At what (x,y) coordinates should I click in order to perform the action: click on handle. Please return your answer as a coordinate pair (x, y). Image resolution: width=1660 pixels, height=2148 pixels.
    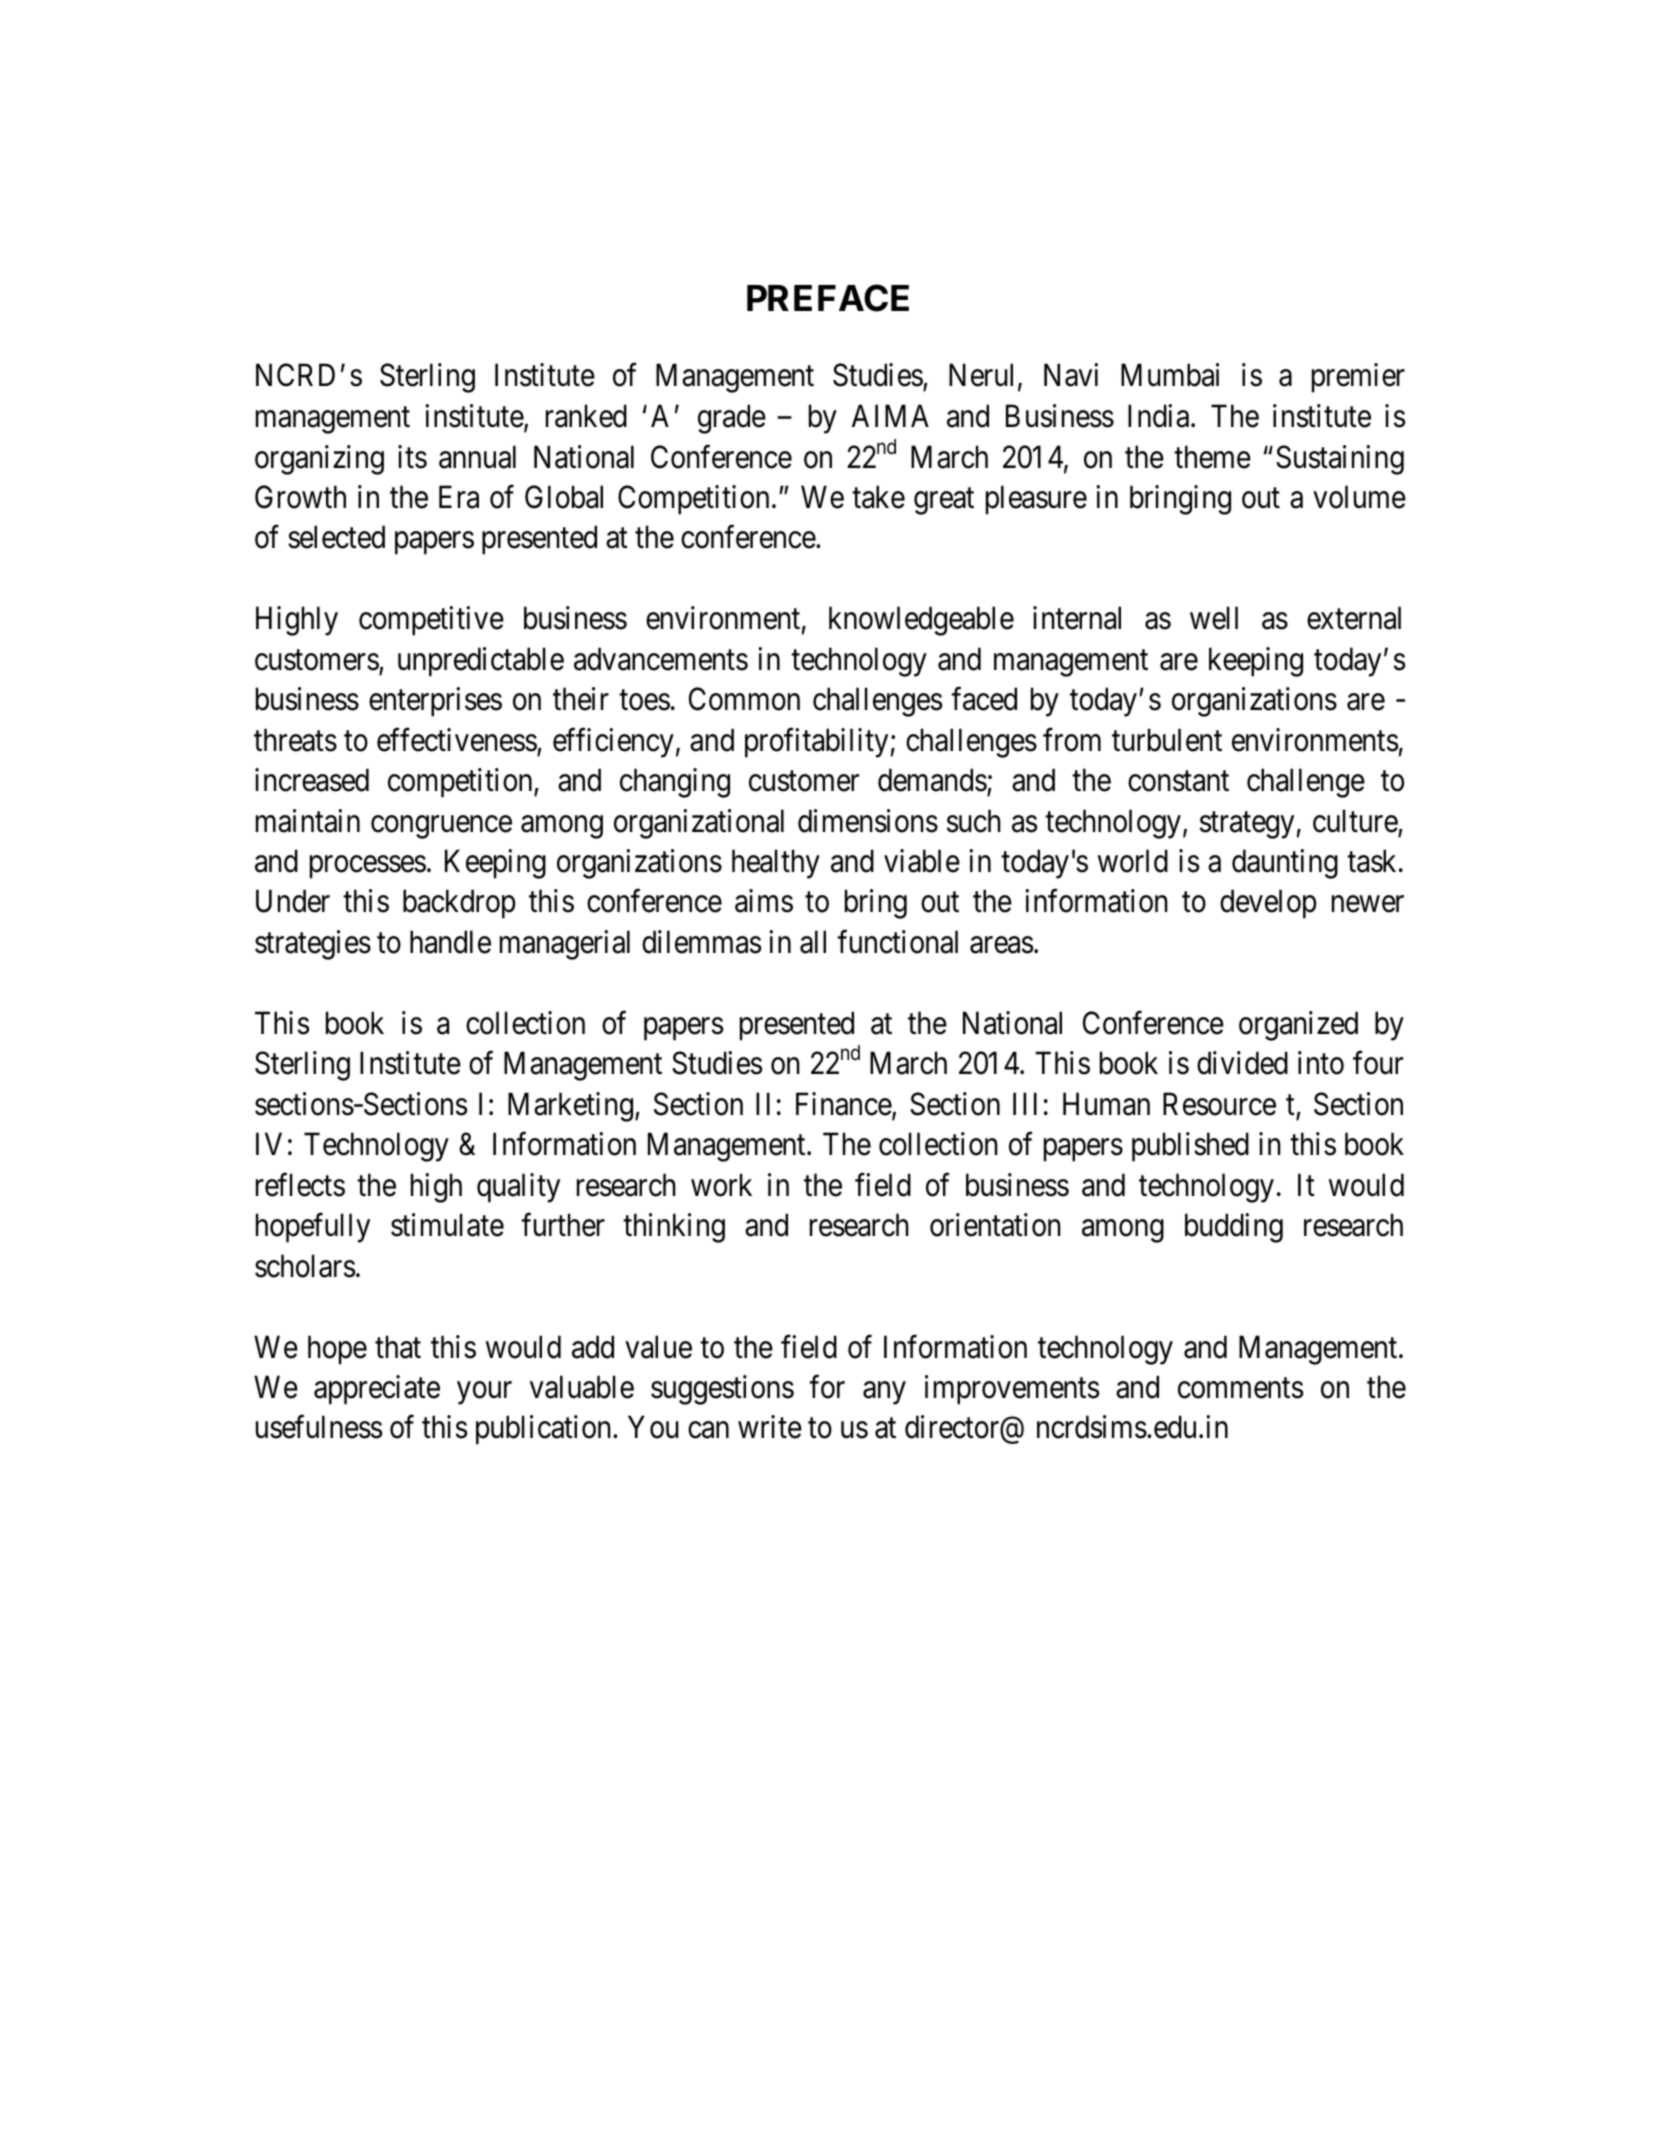
    Looking at the image, I should click on (450, 942).
